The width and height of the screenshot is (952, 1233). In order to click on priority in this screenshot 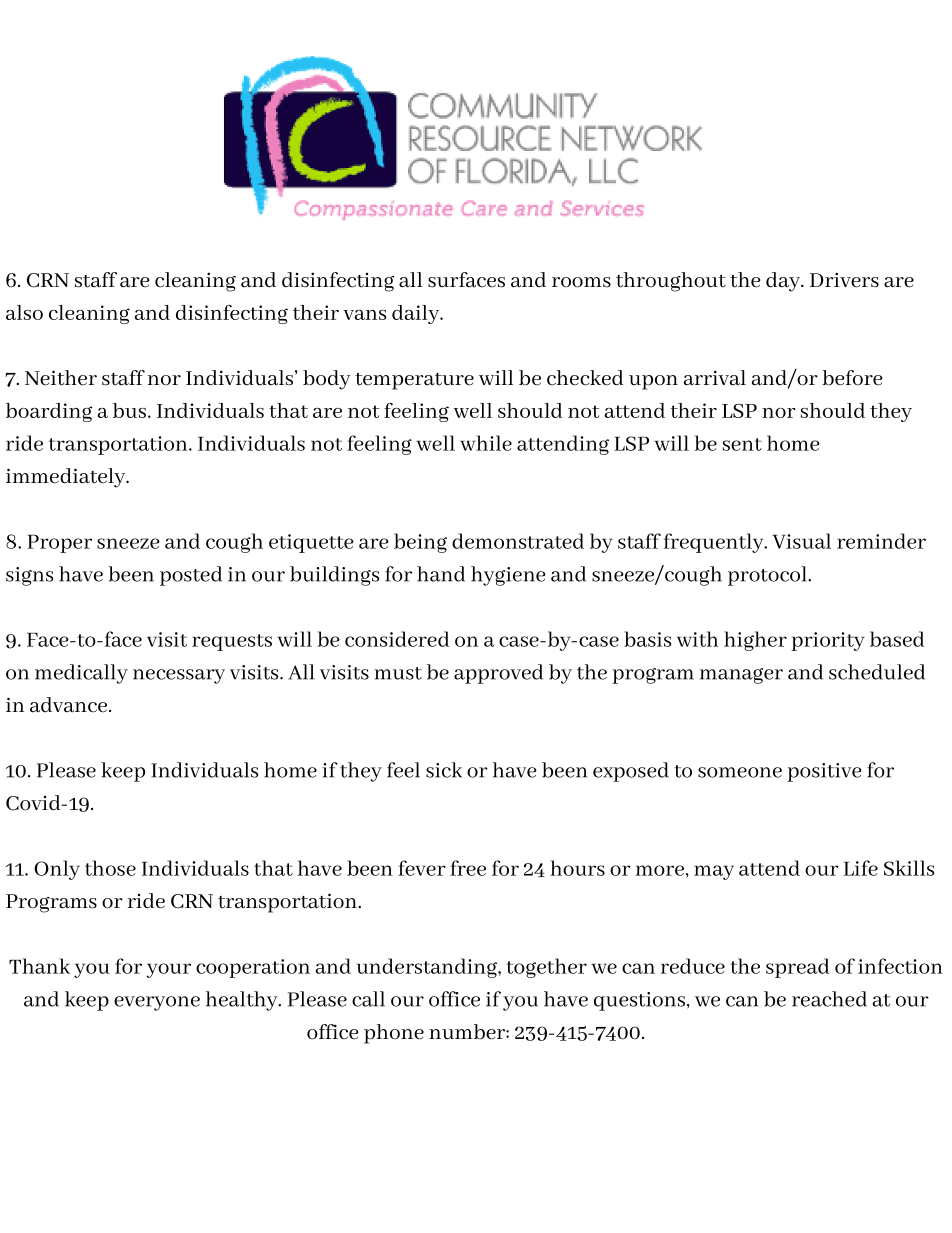, I will do `click(828, 641)`.
